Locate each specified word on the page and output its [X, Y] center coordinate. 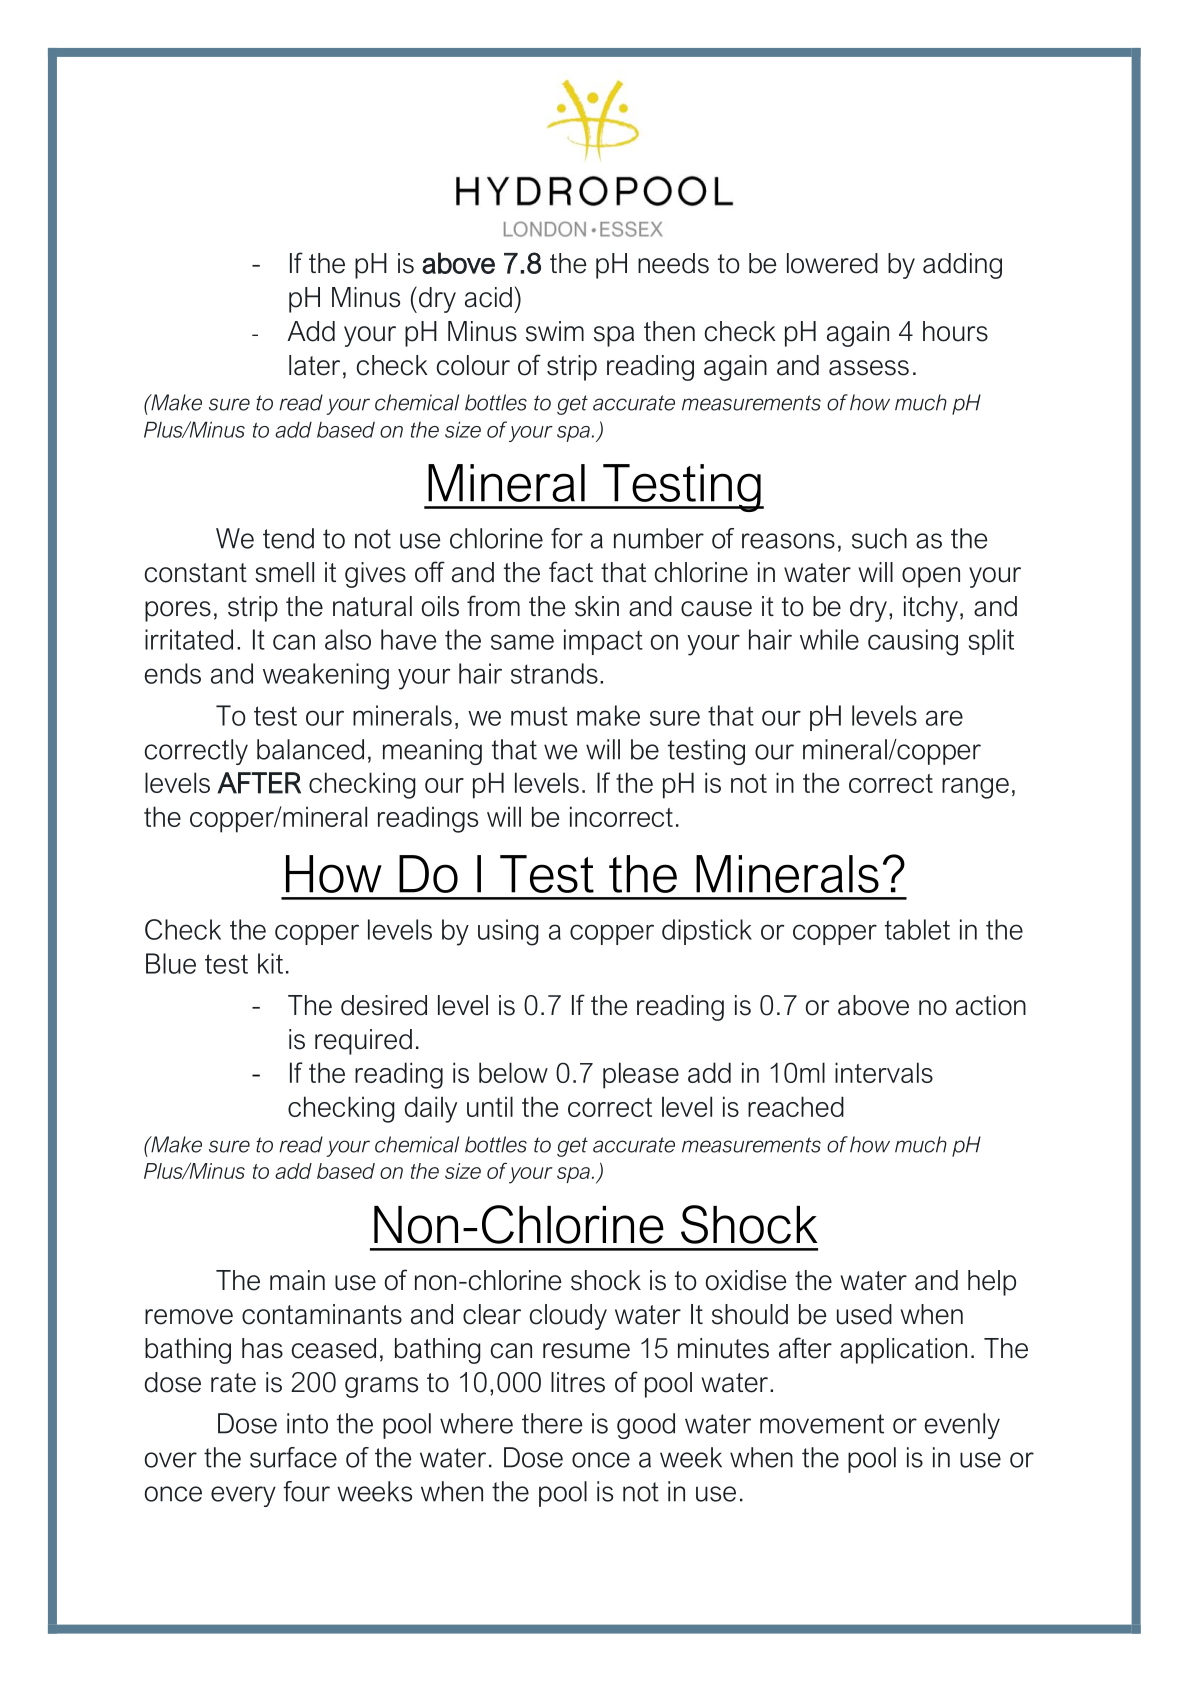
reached [796, 1106]
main [297, 1280]
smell [284, 572]
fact [571, 572]
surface [293, 1457]
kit [270, 963]
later [314, 365]
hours [955, 331]
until [490, 1106]
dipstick [707, 932]
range [975, 788]
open [931, 577]
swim [555, 331]
